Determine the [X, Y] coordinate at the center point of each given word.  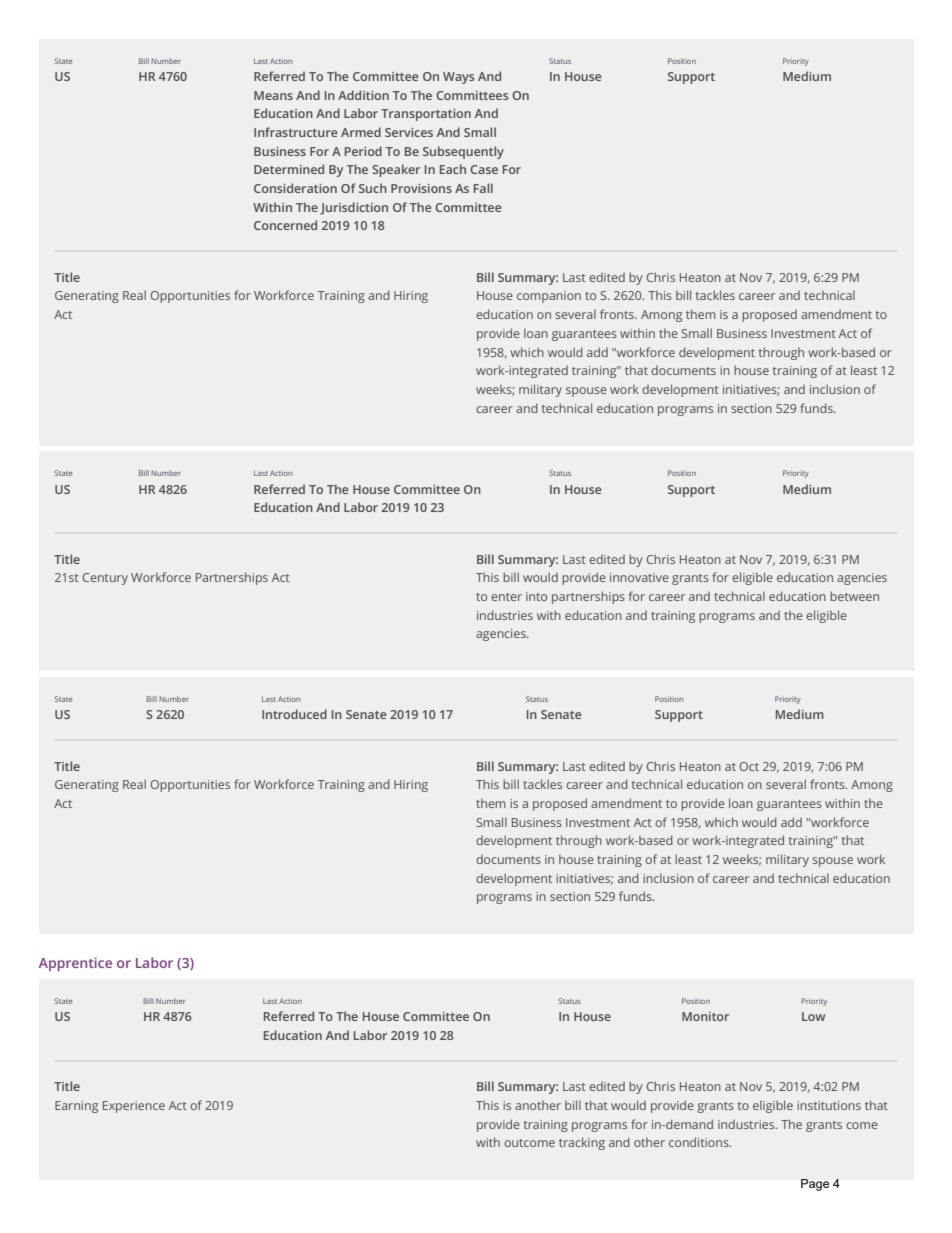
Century [105, 579]
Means [273, 95]
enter [506, 597]
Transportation [426, 115]
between [854, 596]
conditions [700, 1142]
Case [484, 169]
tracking [582, 1143]
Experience [134, 1107]
